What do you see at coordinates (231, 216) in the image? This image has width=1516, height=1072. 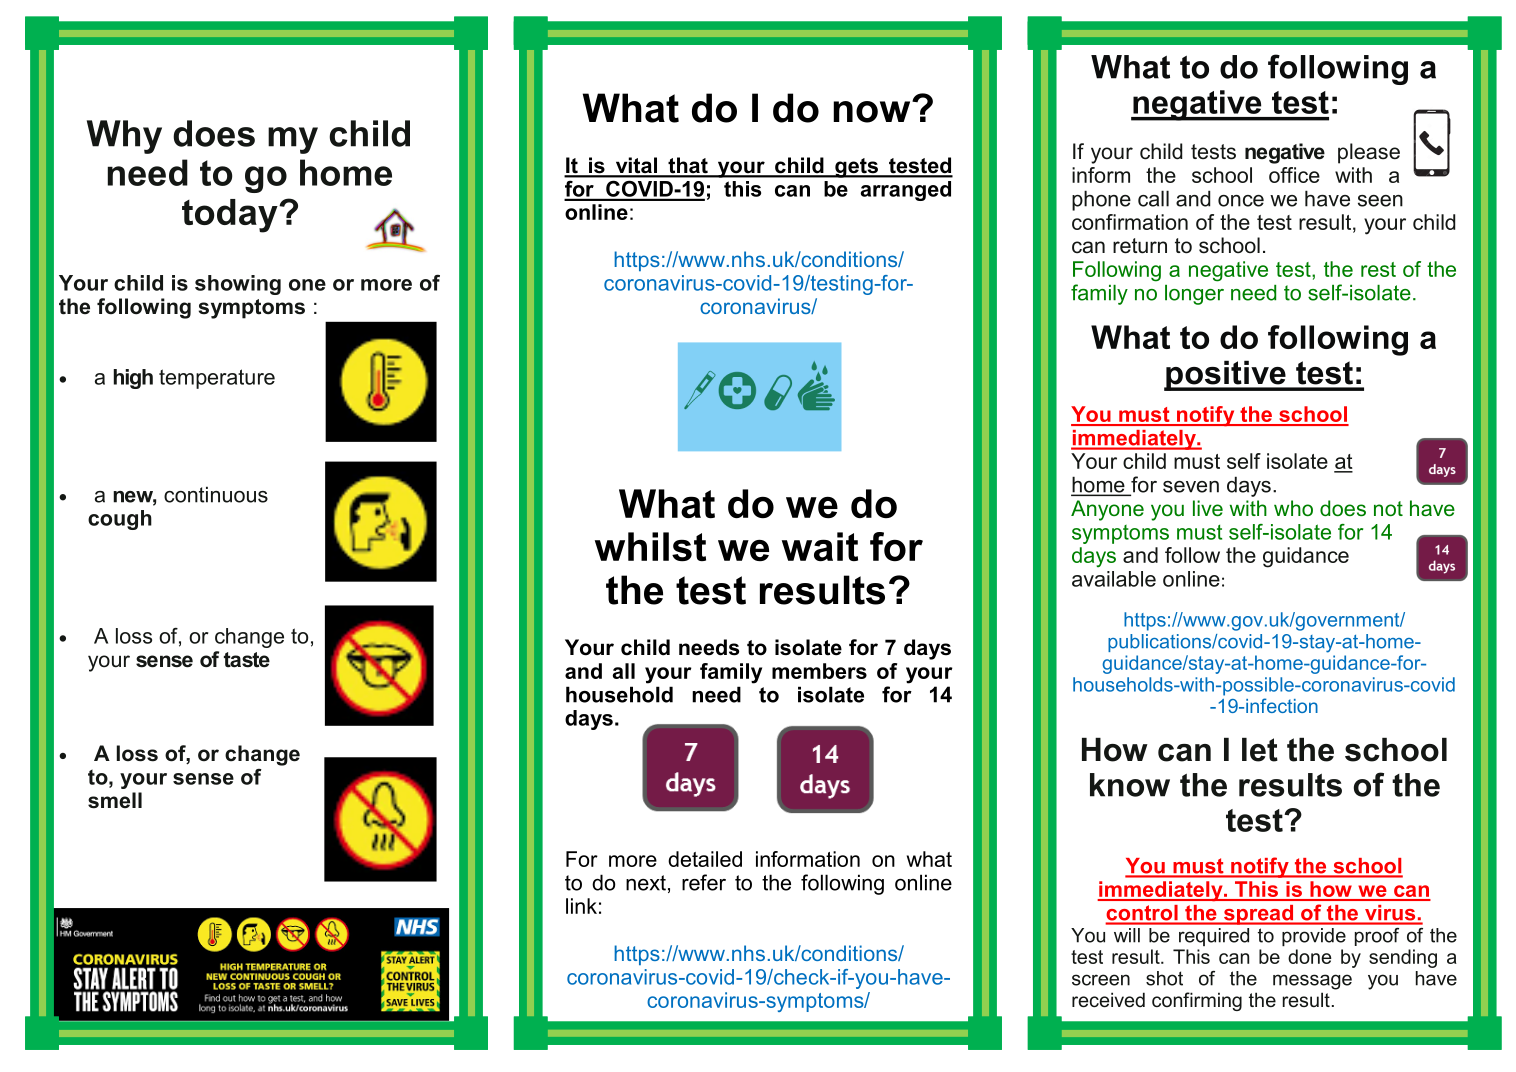 I see `today` at bounding box center [231, 216].
